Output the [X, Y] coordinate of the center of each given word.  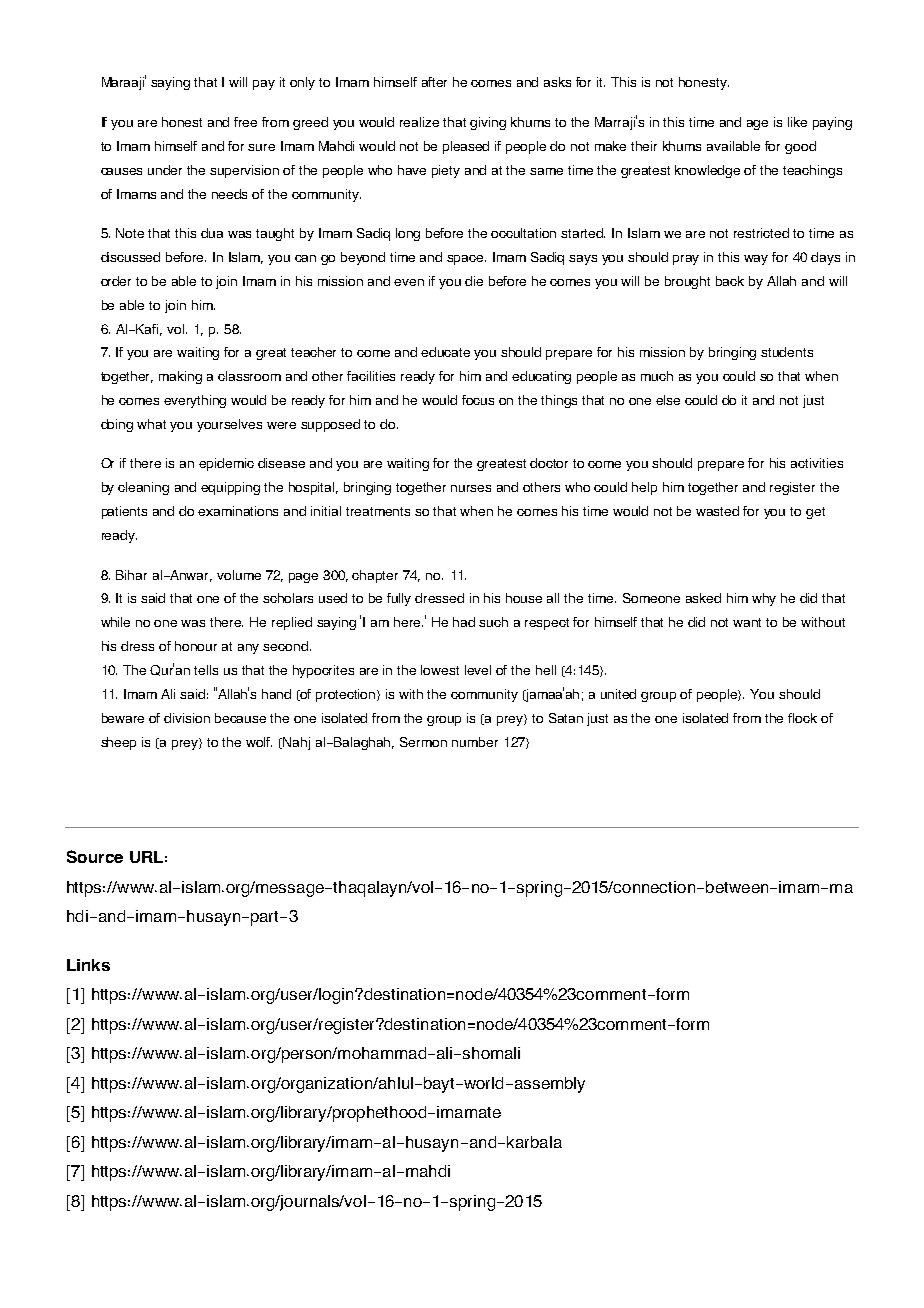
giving [488, 123]
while [115, 622]
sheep [118, 743]
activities [817, 463]
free [245, 122]
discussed [130, 257]
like [797, 122]
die [474, 281]
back [730, 281]
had [464, 622]
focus [478, 400]
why [764, 599]
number [475, 742]
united [618, 694]
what [151, 424]
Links [88, 965]
